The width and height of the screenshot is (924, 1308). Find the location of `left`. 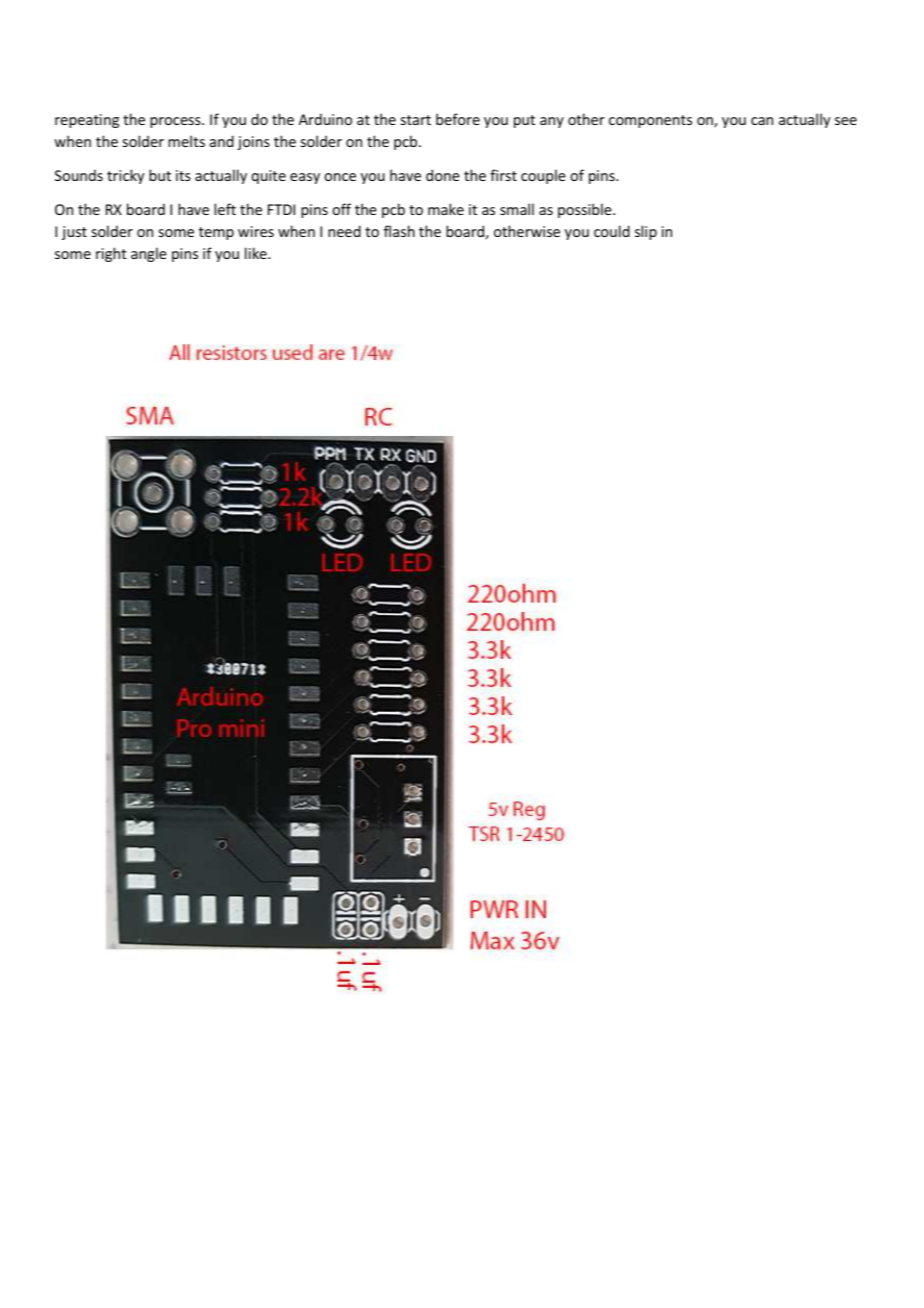

left is located at coordinates (225, 209).
